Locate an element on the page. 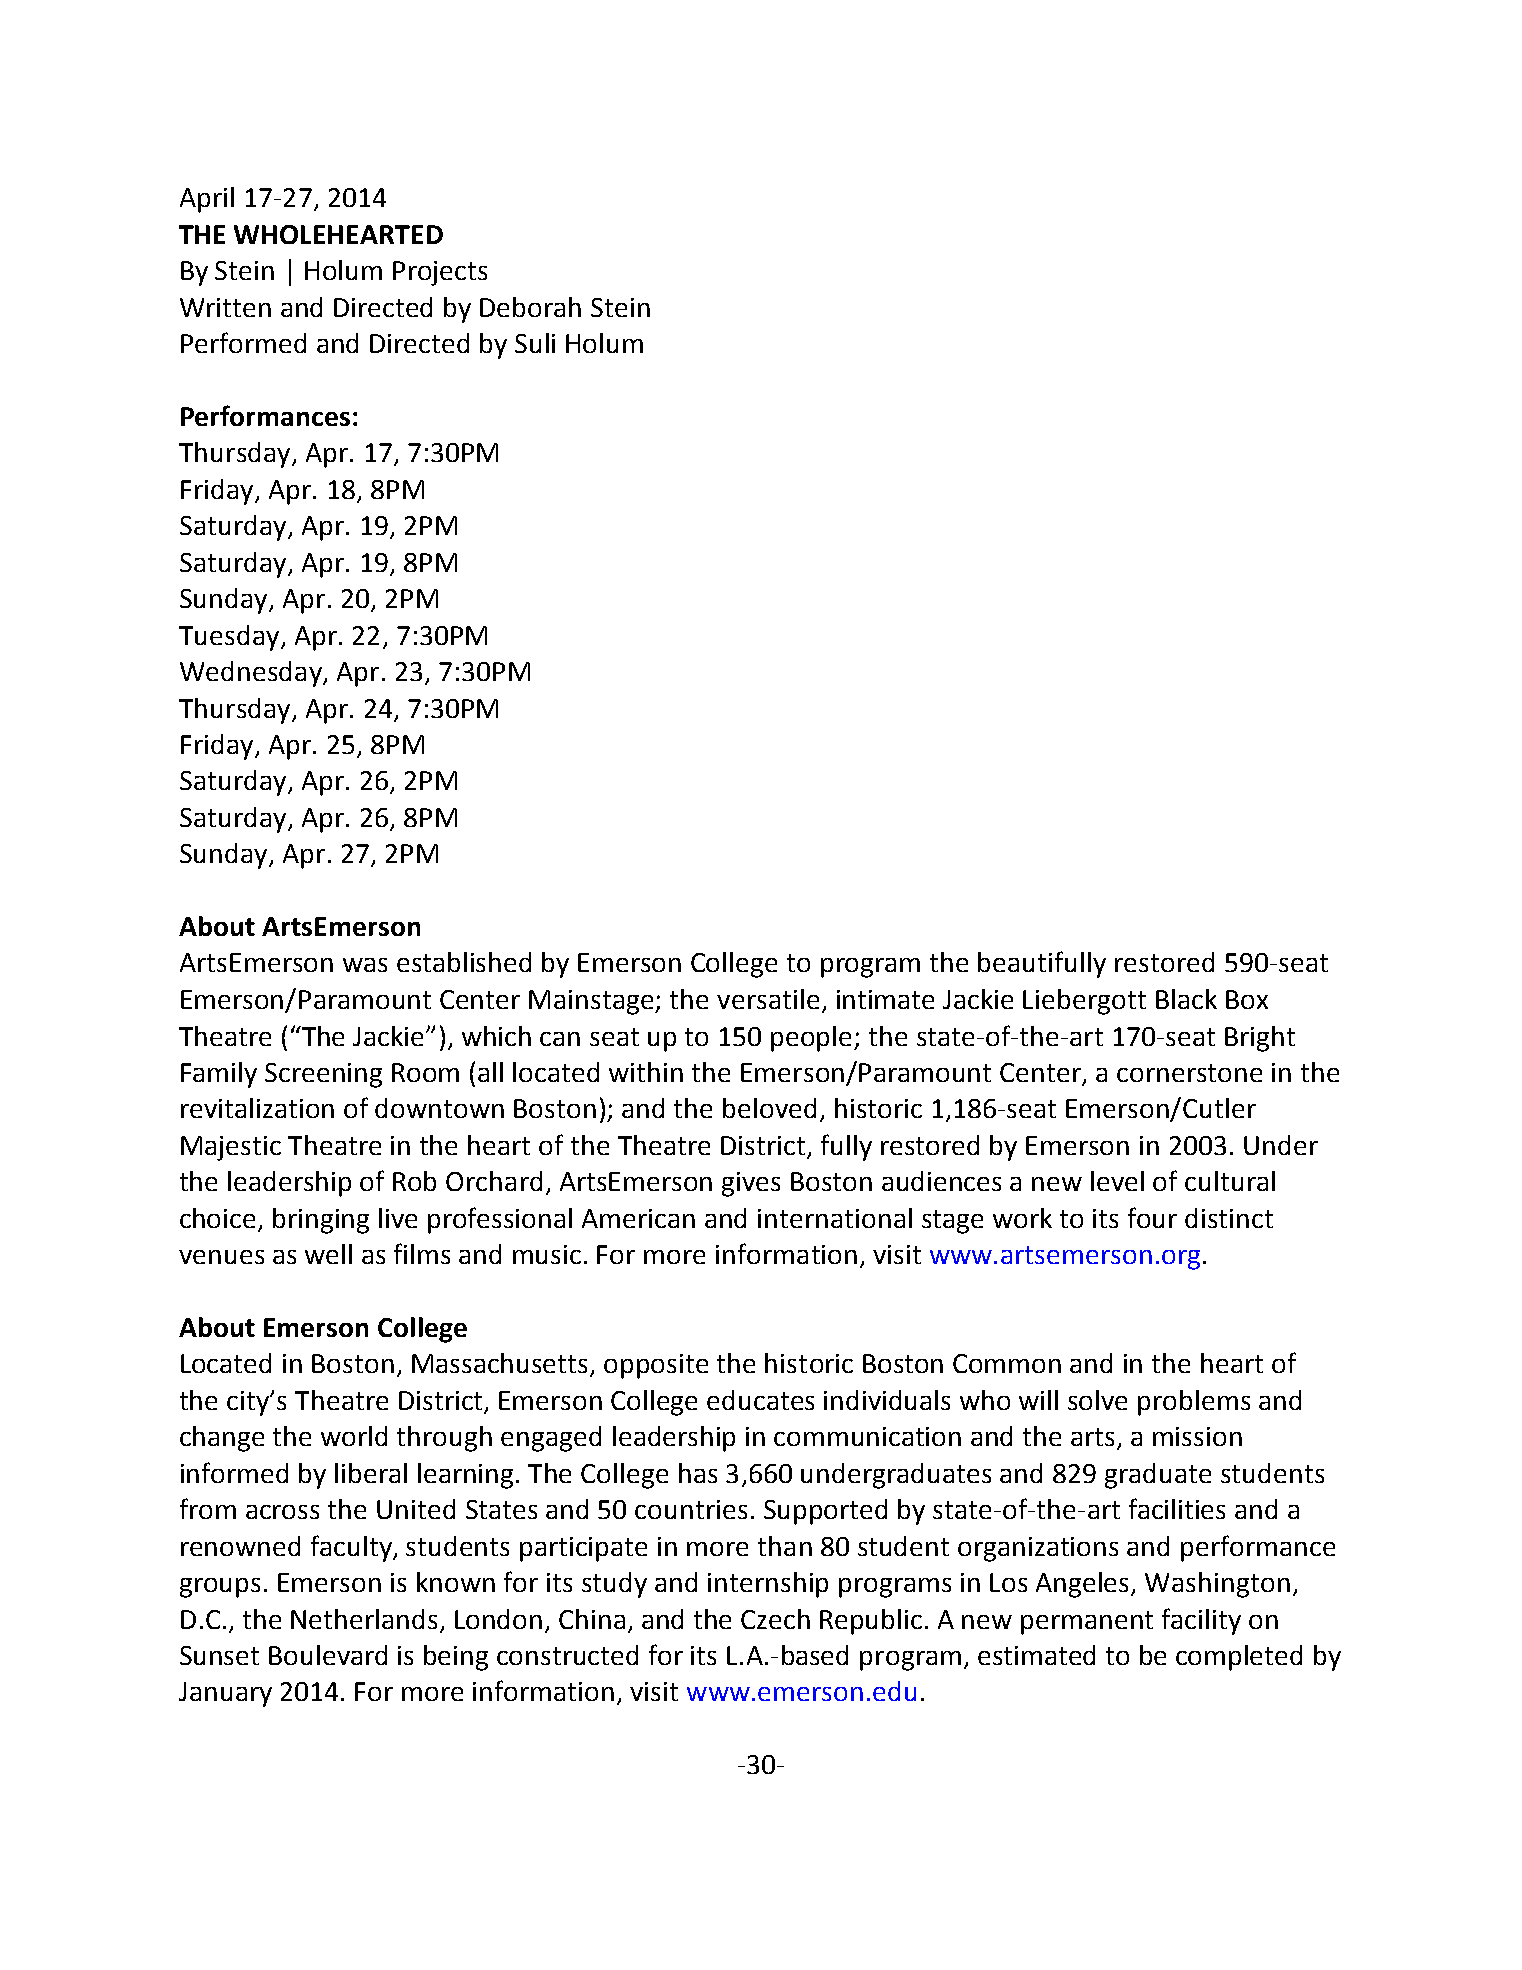  Boulevard is located at coordinates (328, 1655).
